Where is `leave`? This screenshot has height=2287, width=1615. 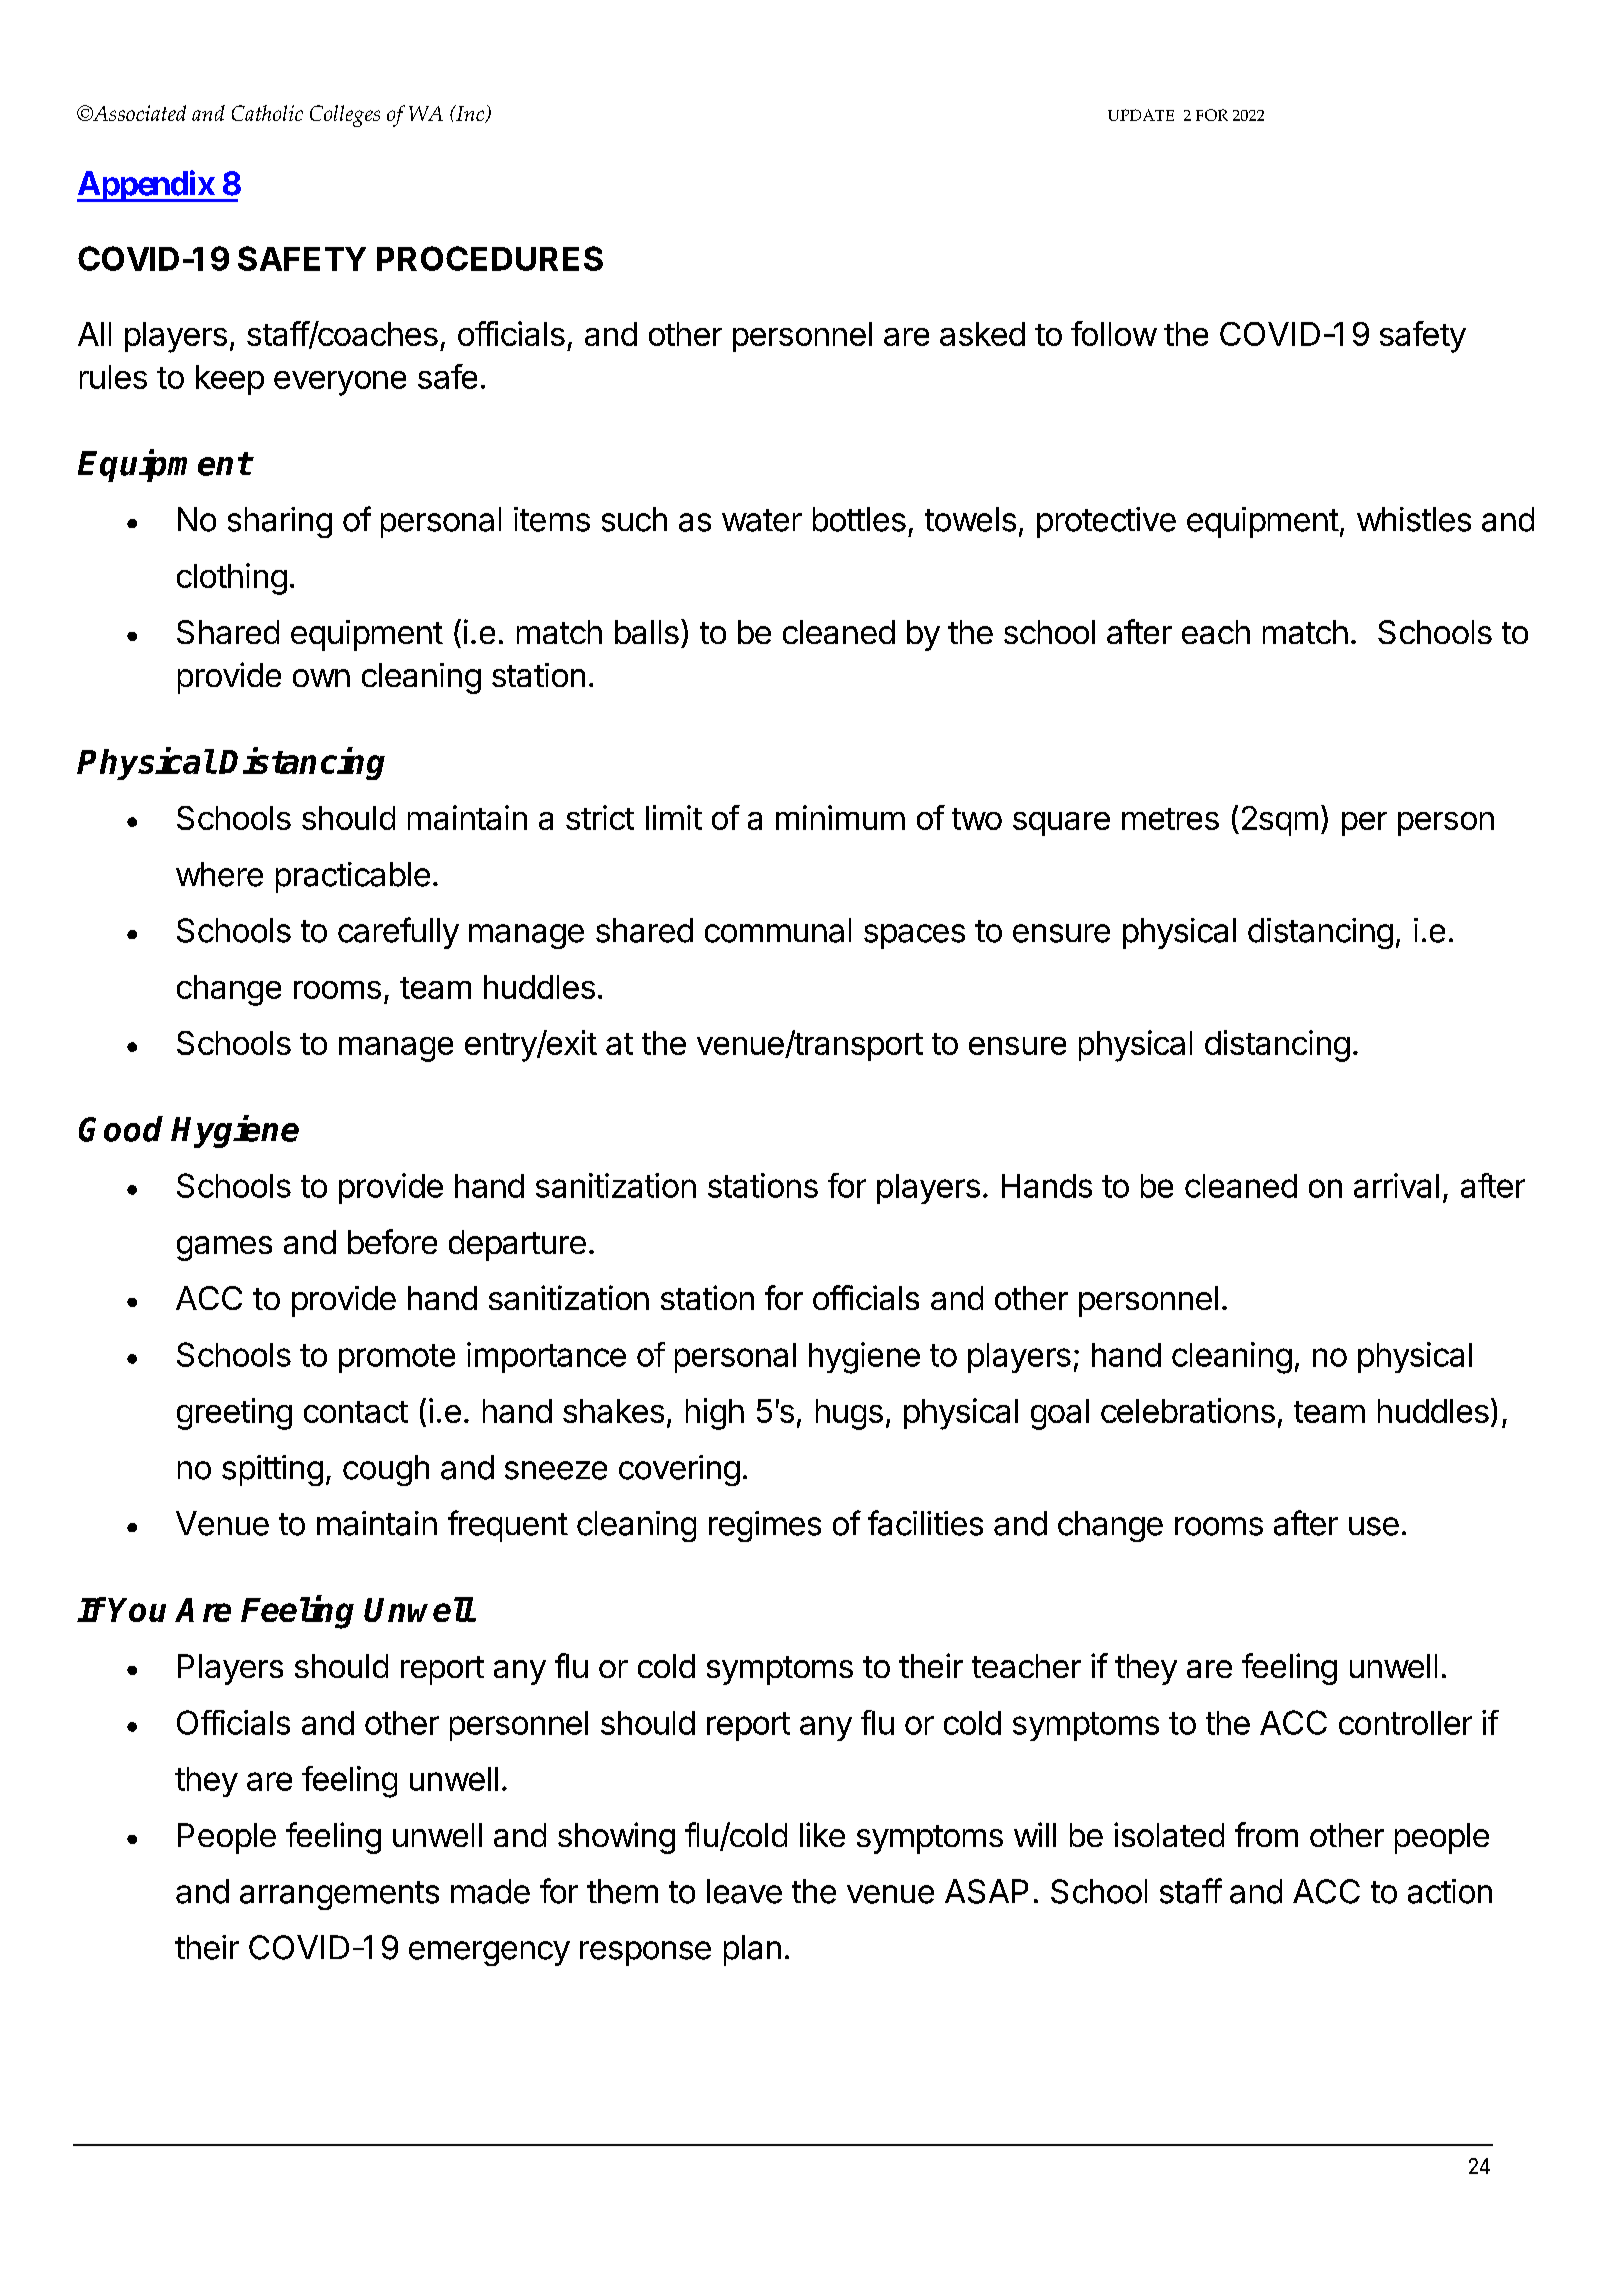
leave is located at coordinates (744, 1891).
